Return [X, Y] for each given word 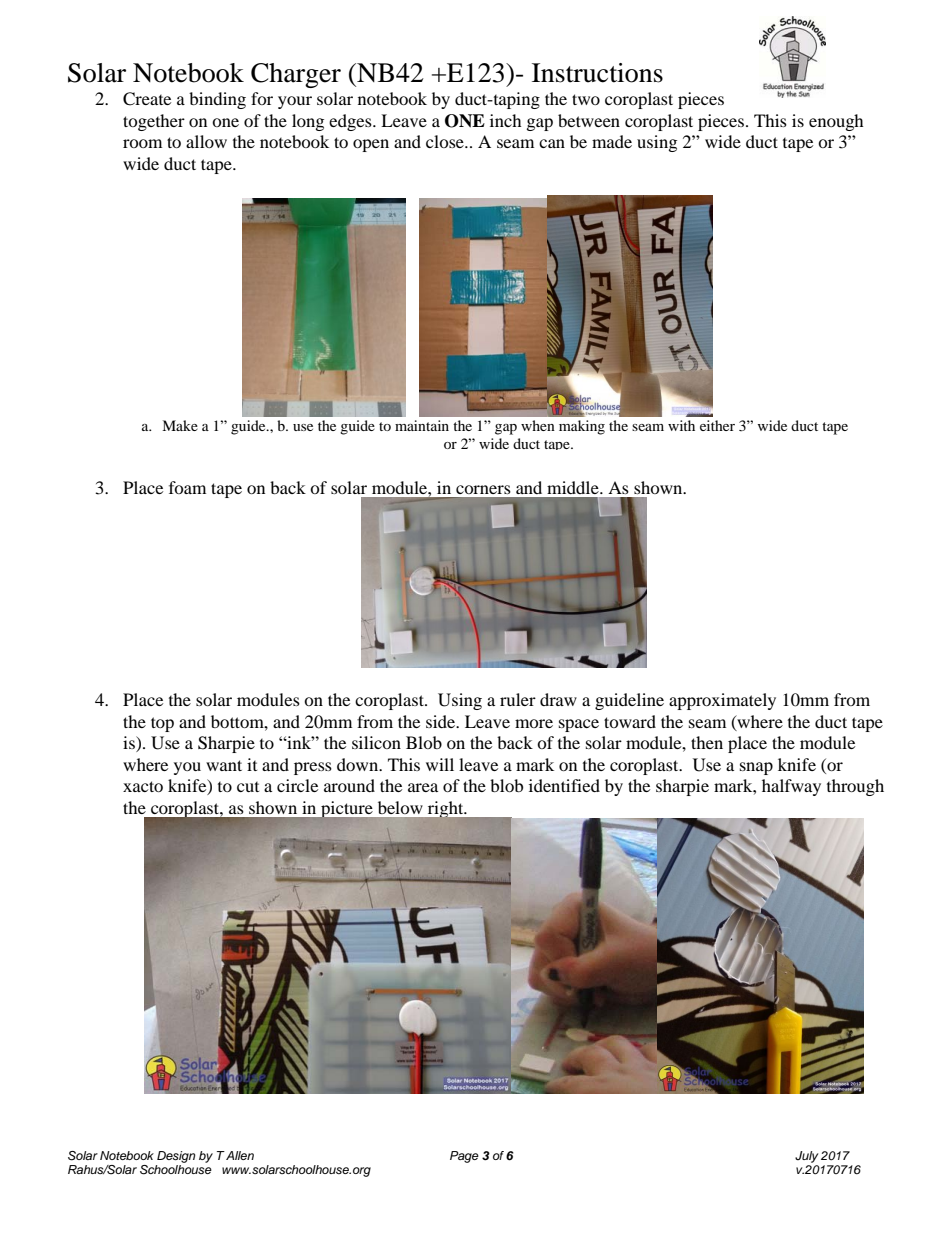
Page [464, 1157]
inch [506, 120]
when [538, 425]
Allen [239, 1155]
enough [836, 122]
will [440, 764]
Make [180, 425]
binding [217, 100]
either [717, 425]
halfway [791, 787]
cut [248, 787]
